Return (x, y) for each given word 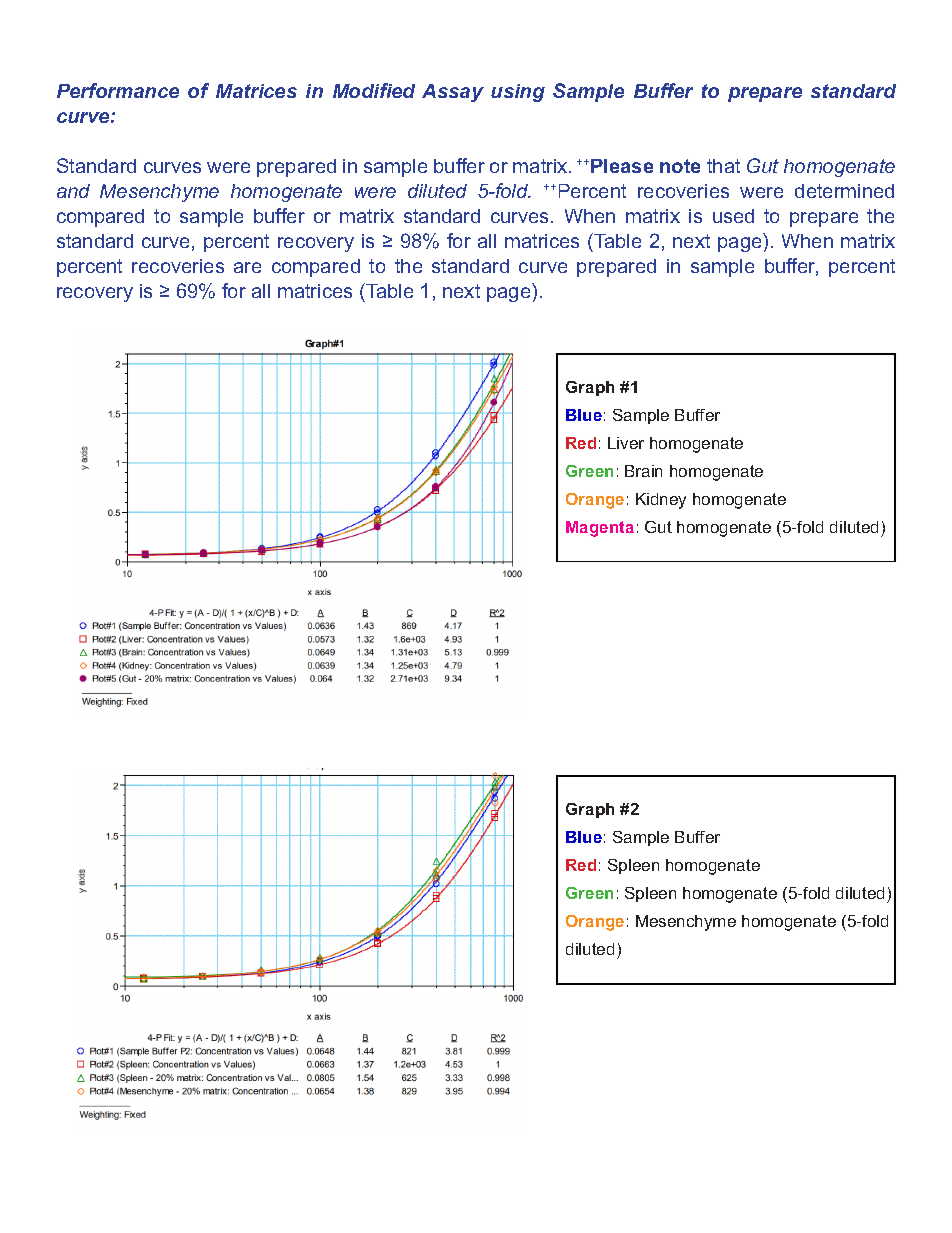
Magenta (600, 529)
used (733, 216)
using (518, 93)
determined (844, 191)
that (723, 166)
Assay (453, 93)
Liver (626, 443)
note (680, 166)
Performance (118, 90)
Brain (643, 471)
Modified (374, 90)
